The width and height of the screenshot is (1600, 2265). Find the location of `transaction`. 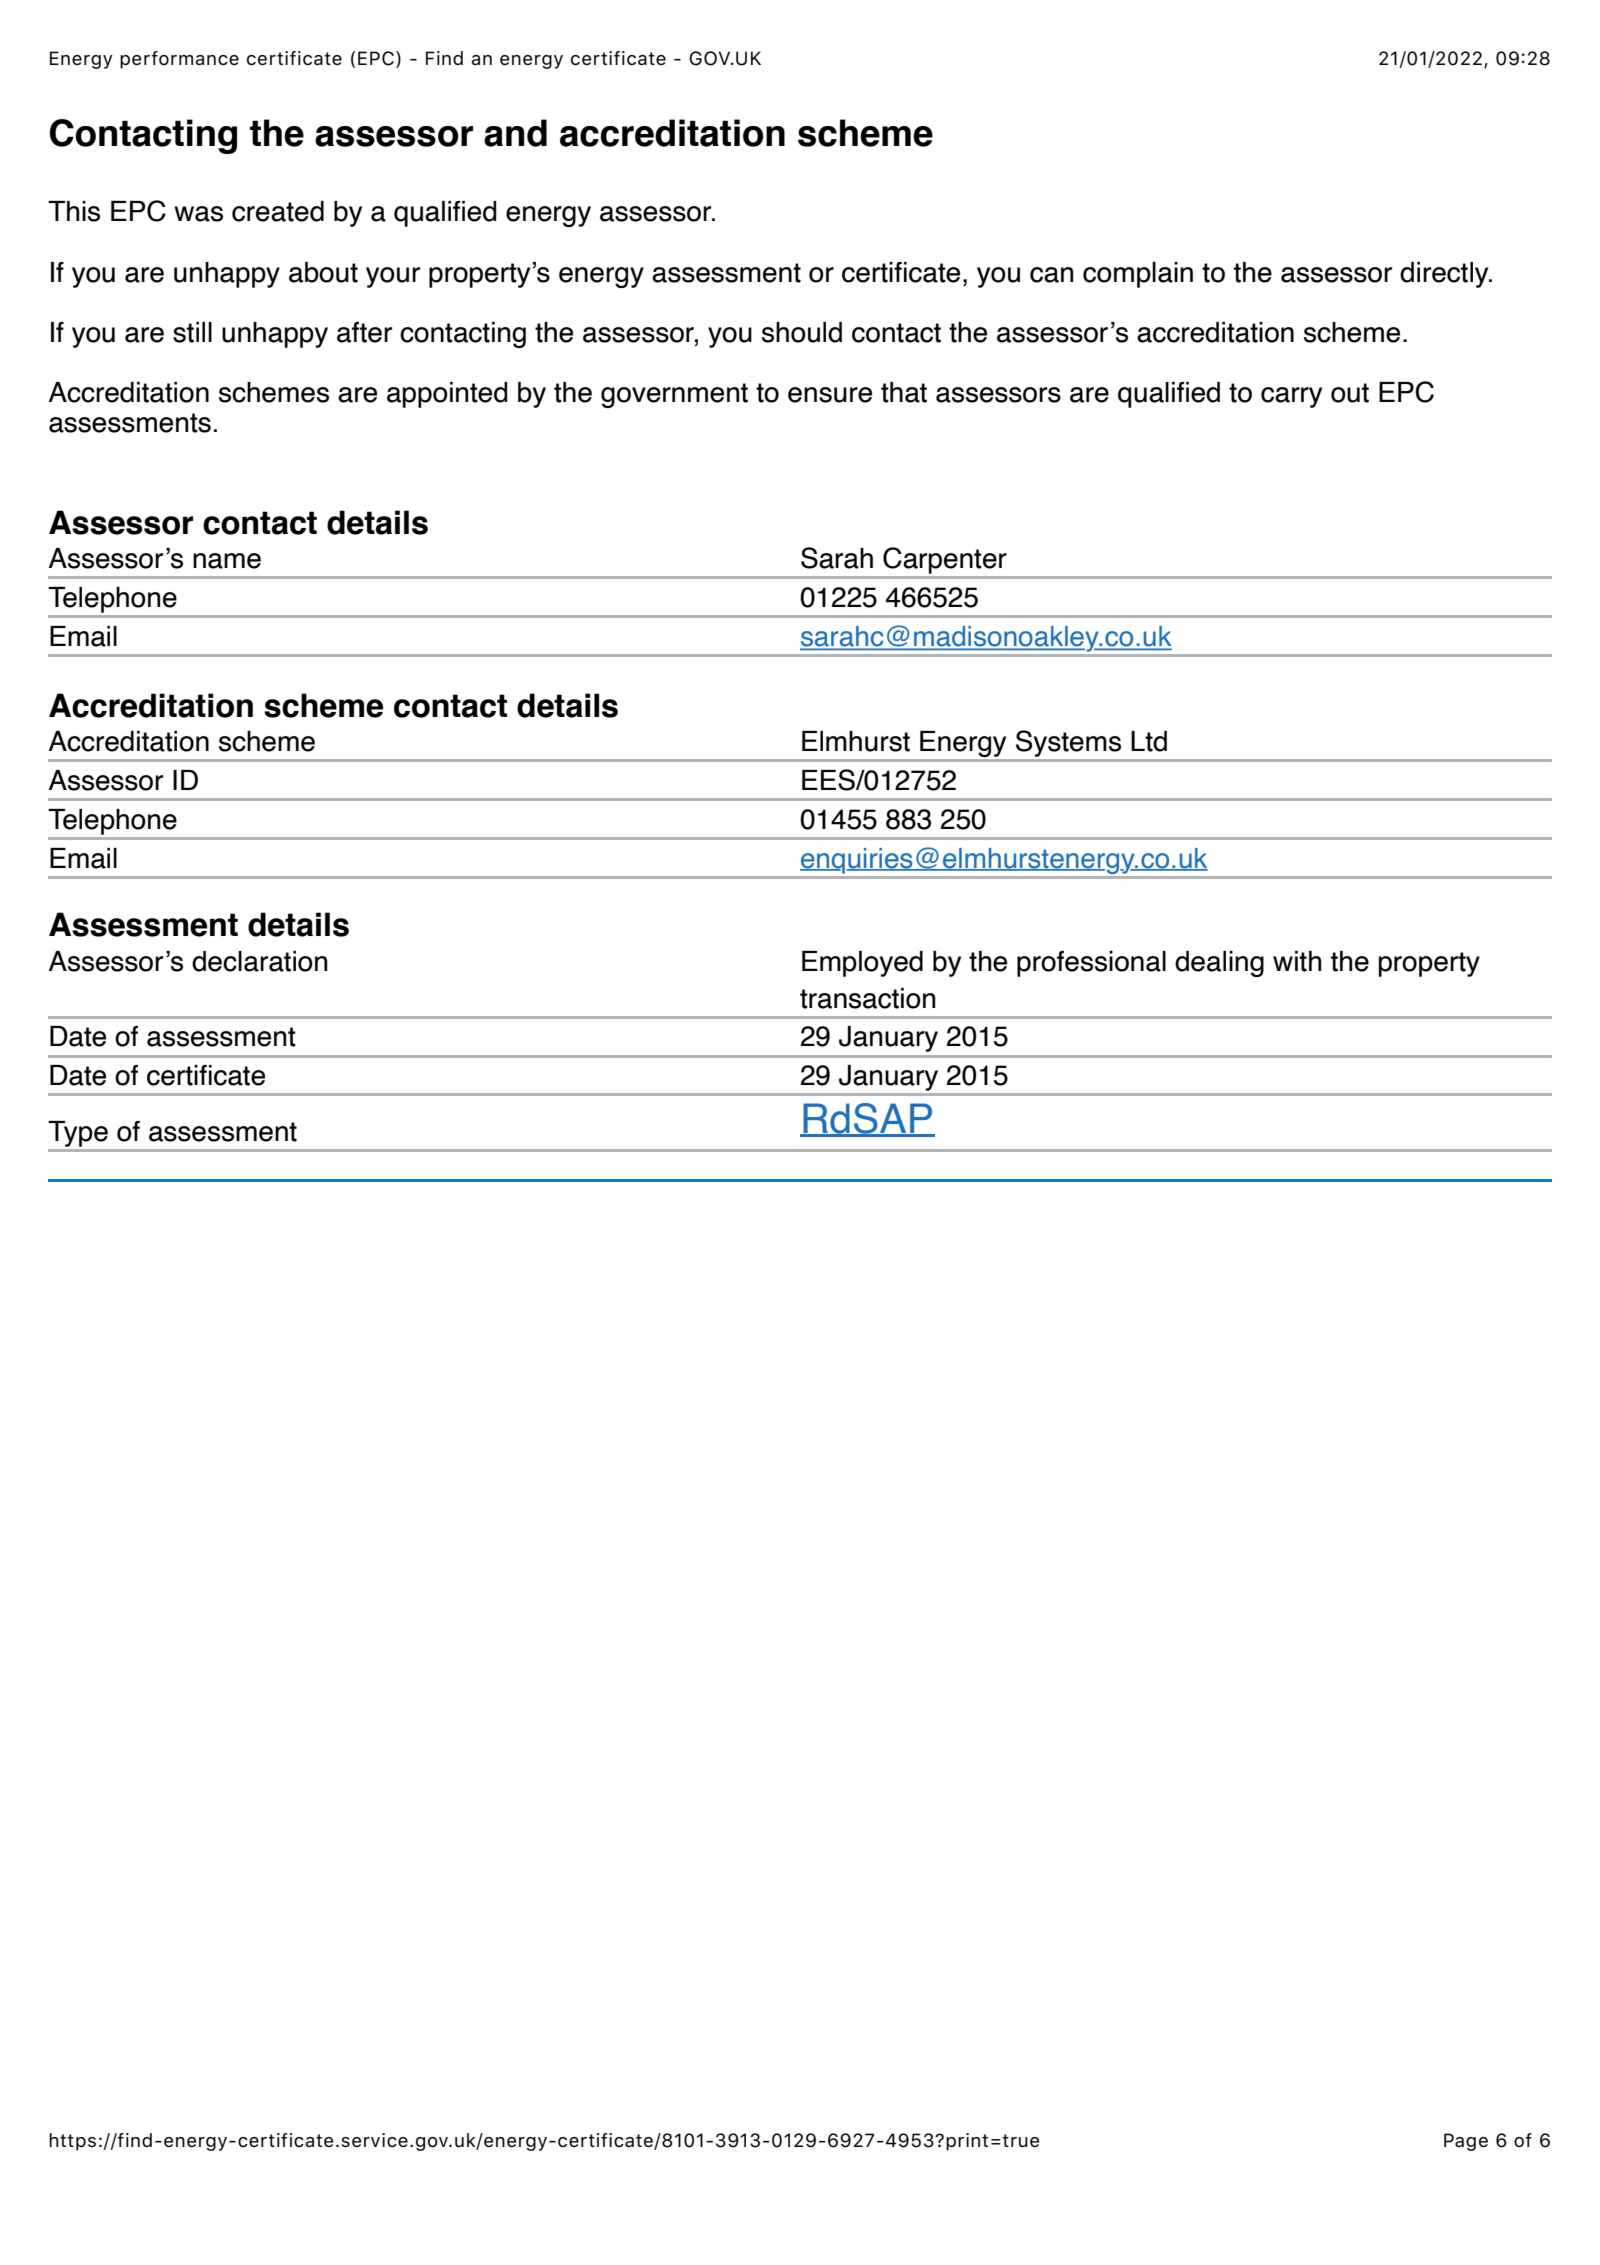

transaction is located at coordinates (868, 998).
